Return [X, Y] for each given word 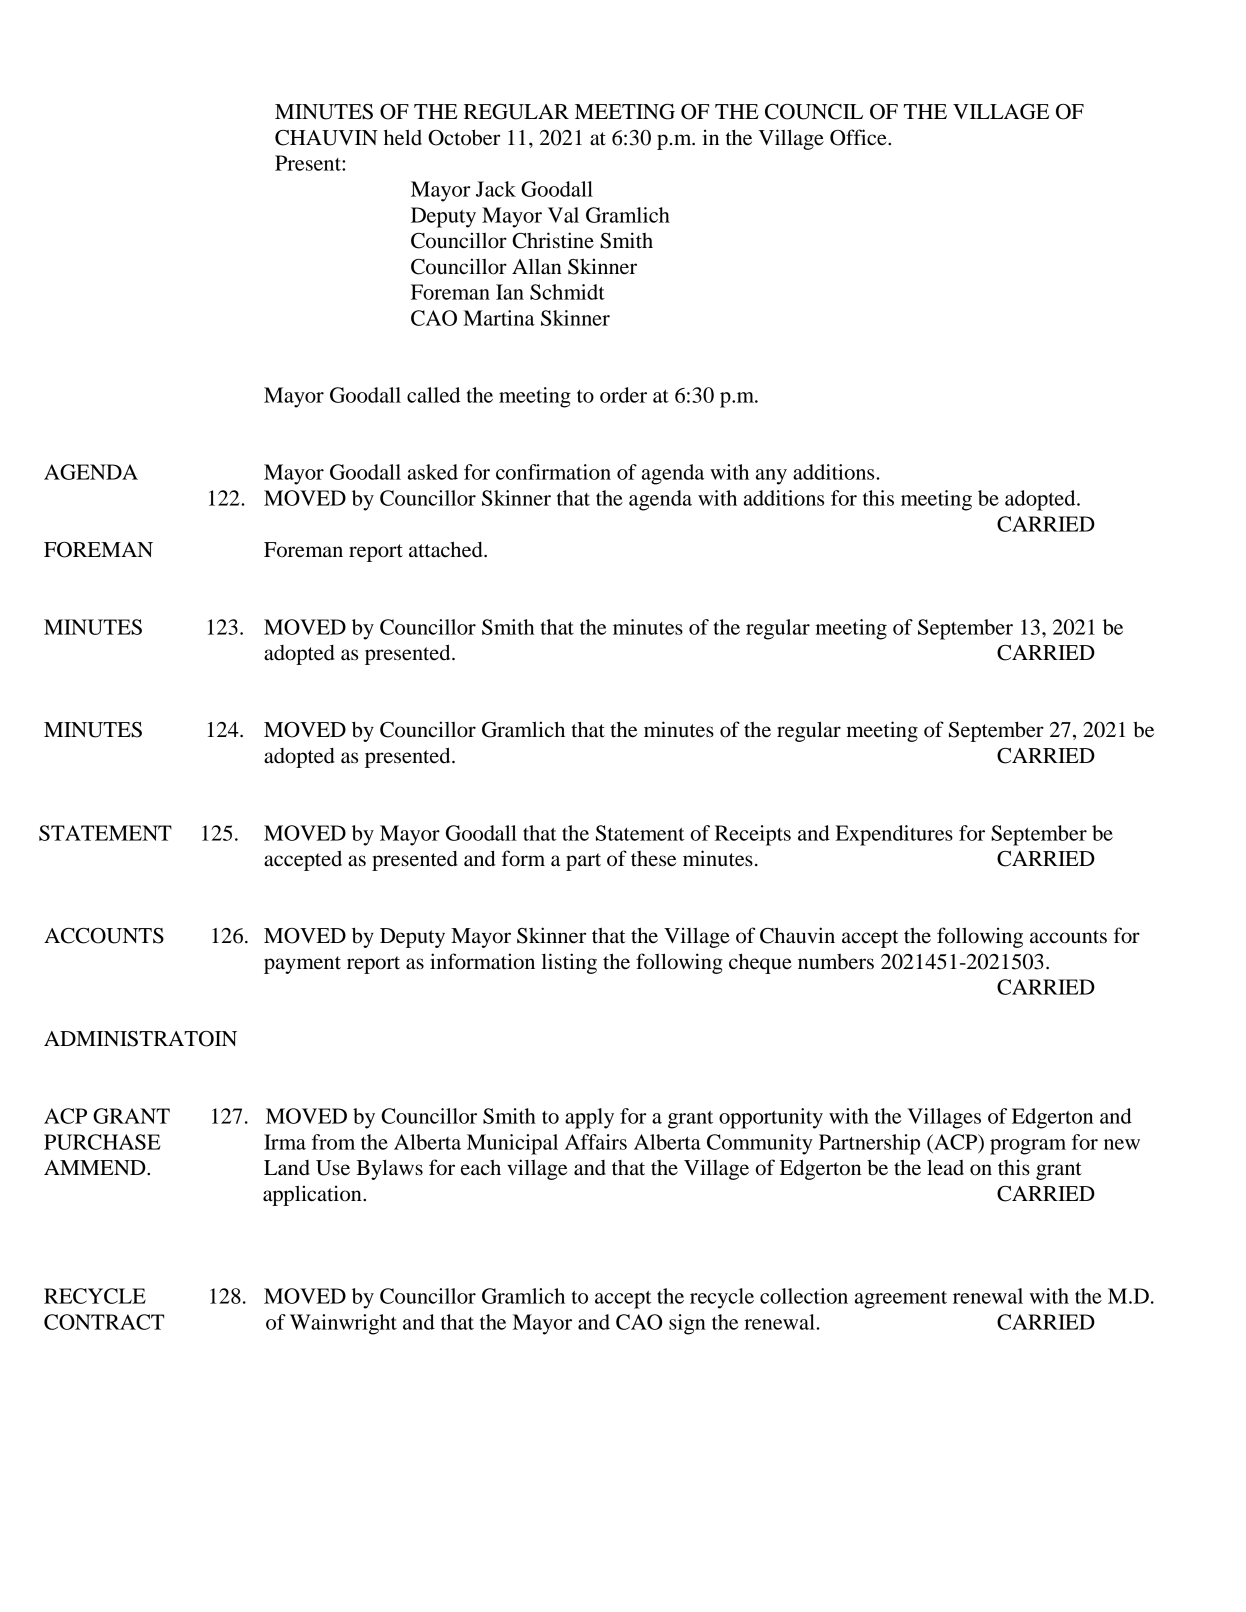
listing [569, 963]
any [771, 477]
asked [433, 472]
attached [447, 549]
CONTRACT [104, 1322]
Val [563, 215]
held [403, 137]
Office [859, 137]
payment [302, 965]
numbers [836, 962]
